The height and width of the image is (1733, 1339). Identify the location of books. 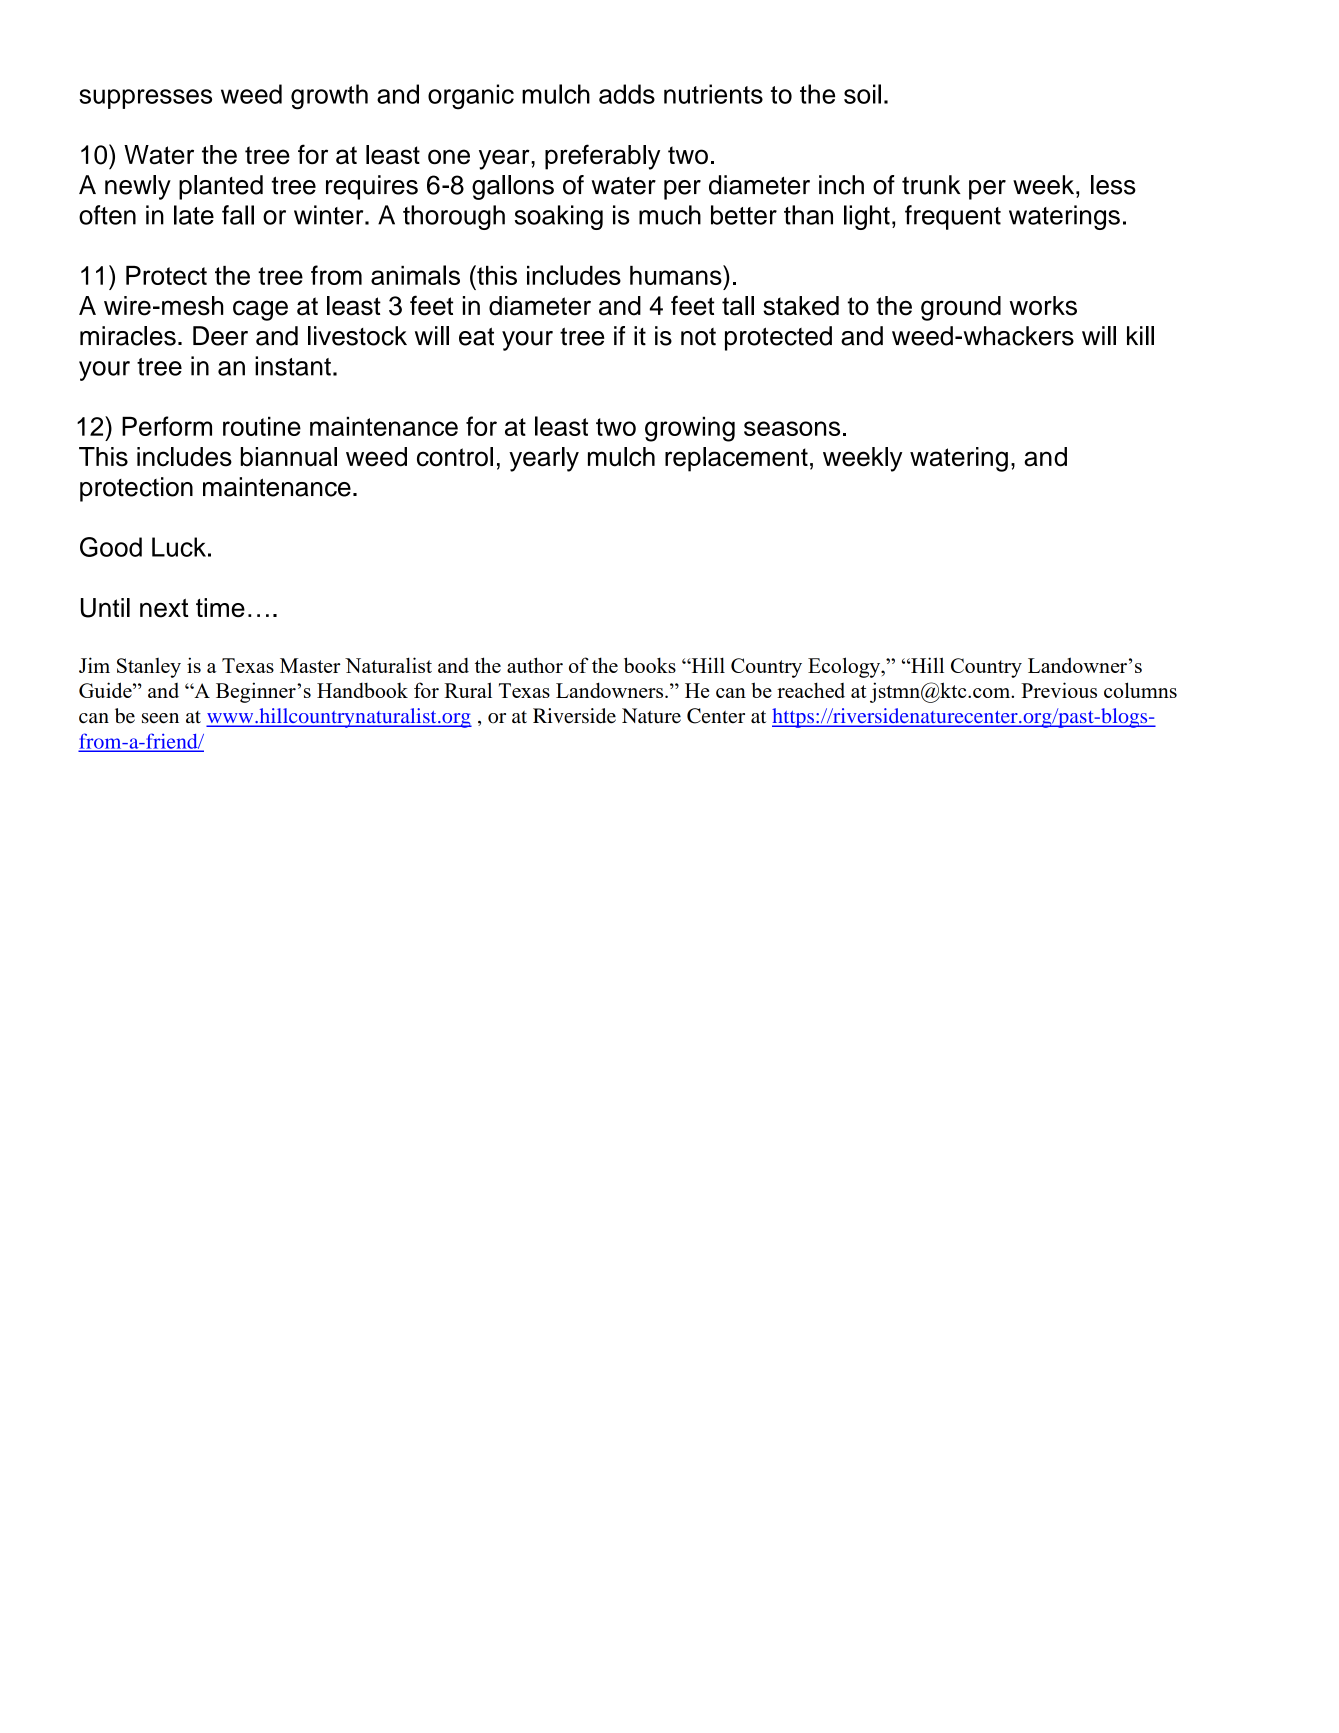
(650, 665).
